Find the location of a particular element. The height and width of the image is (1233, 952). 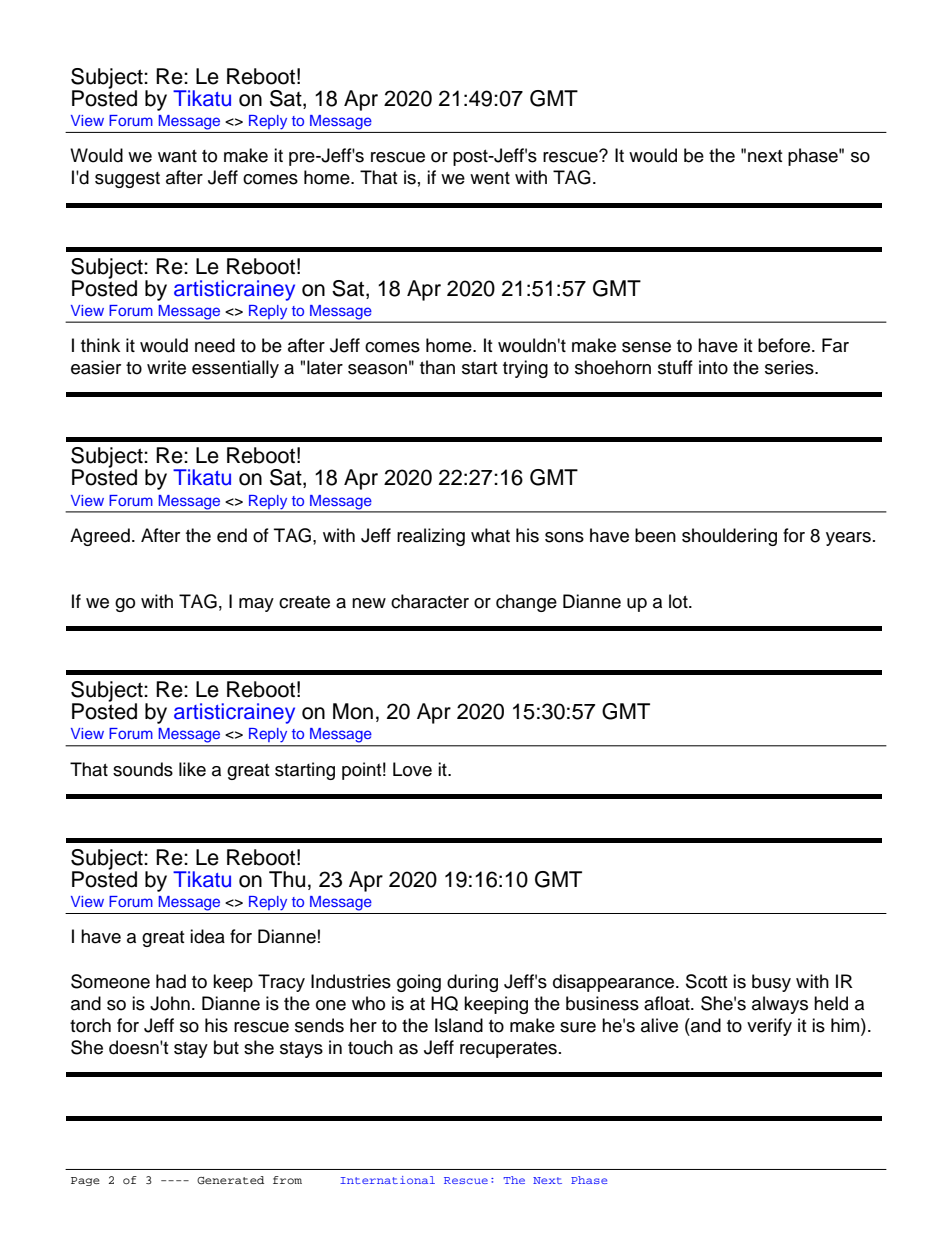

series is located at coordinates (790, 367).
